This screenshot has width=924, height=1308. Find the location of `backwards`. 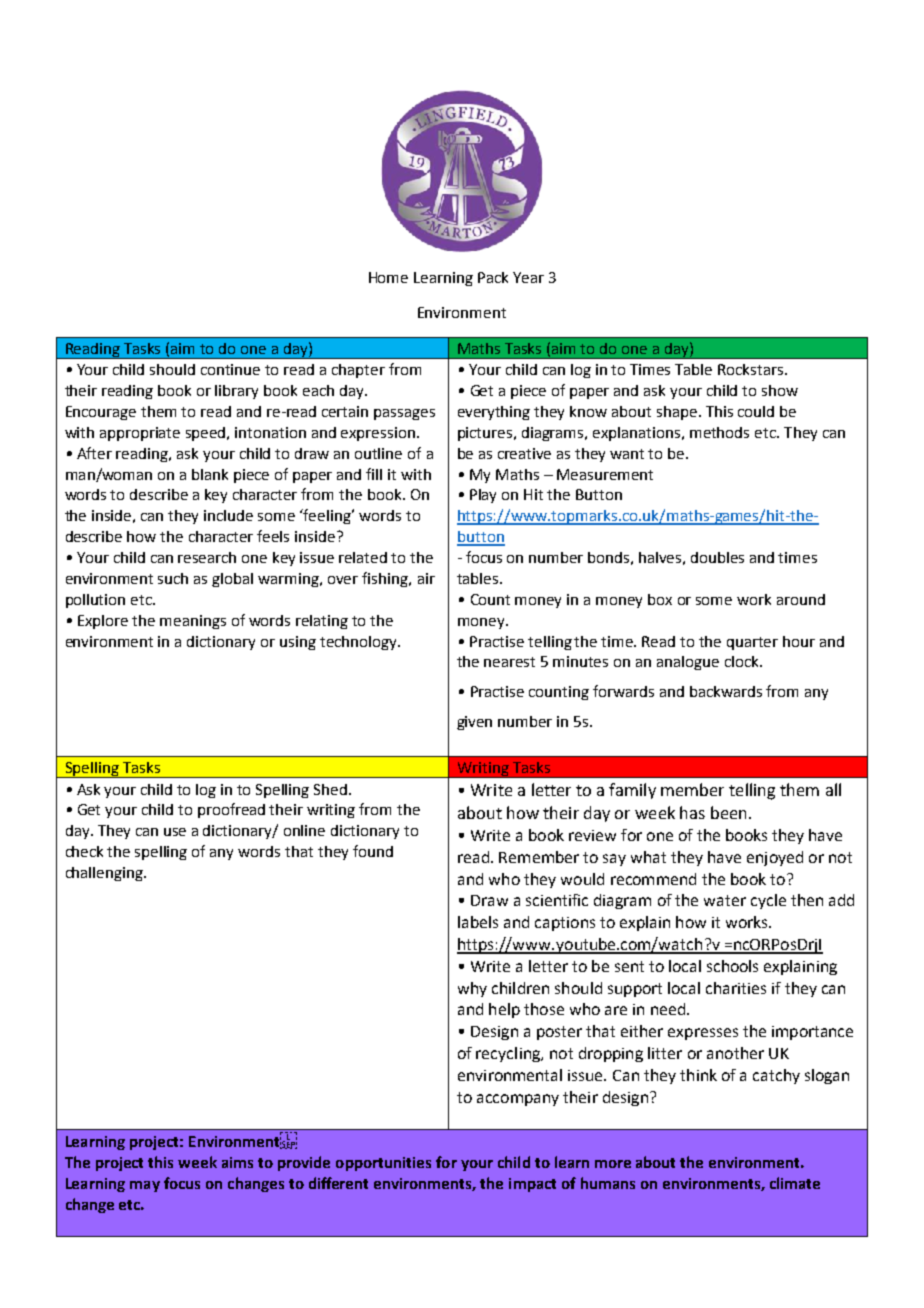

backwards is located at coordinates (726, 691).
